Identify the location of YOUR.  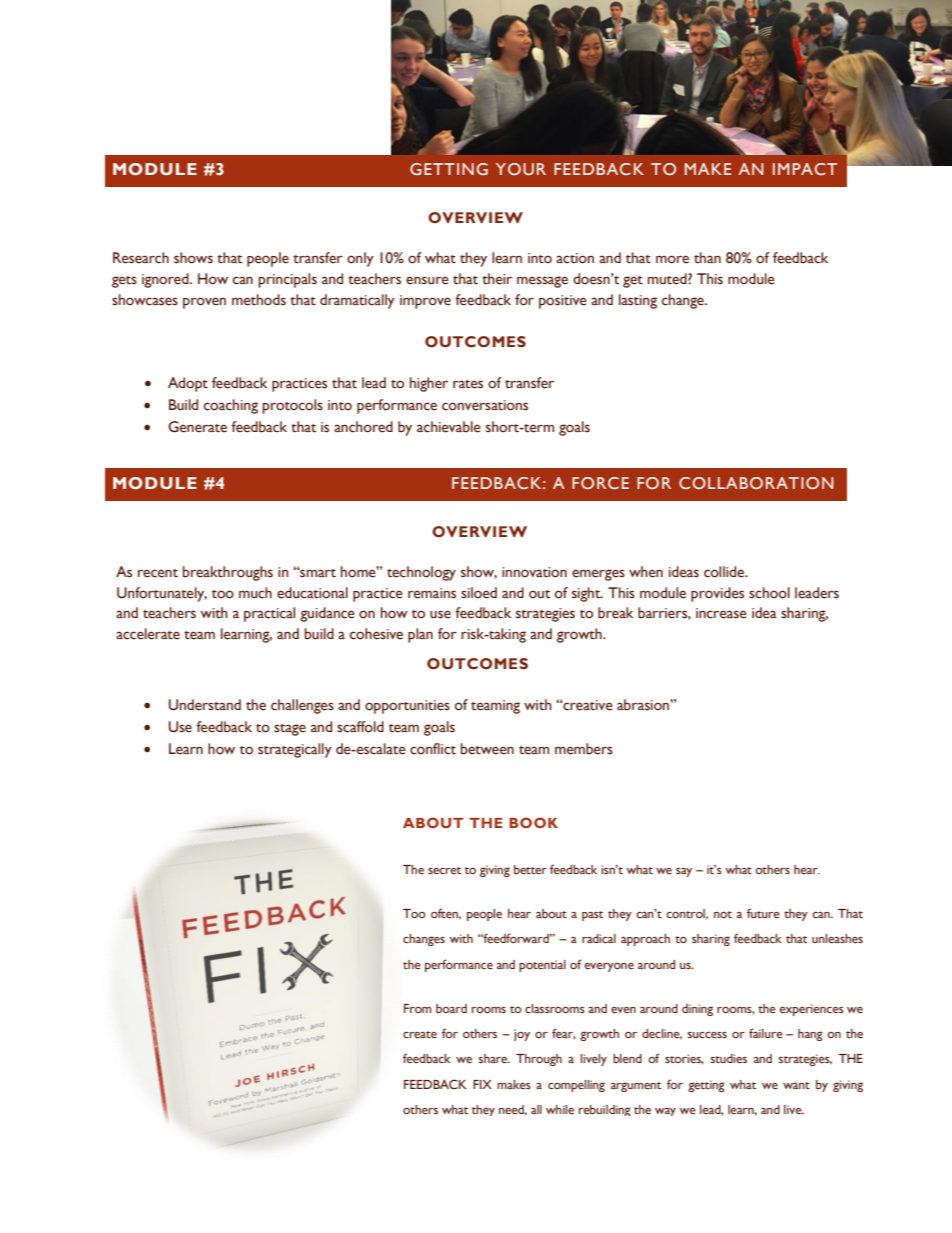
(521, 169).
